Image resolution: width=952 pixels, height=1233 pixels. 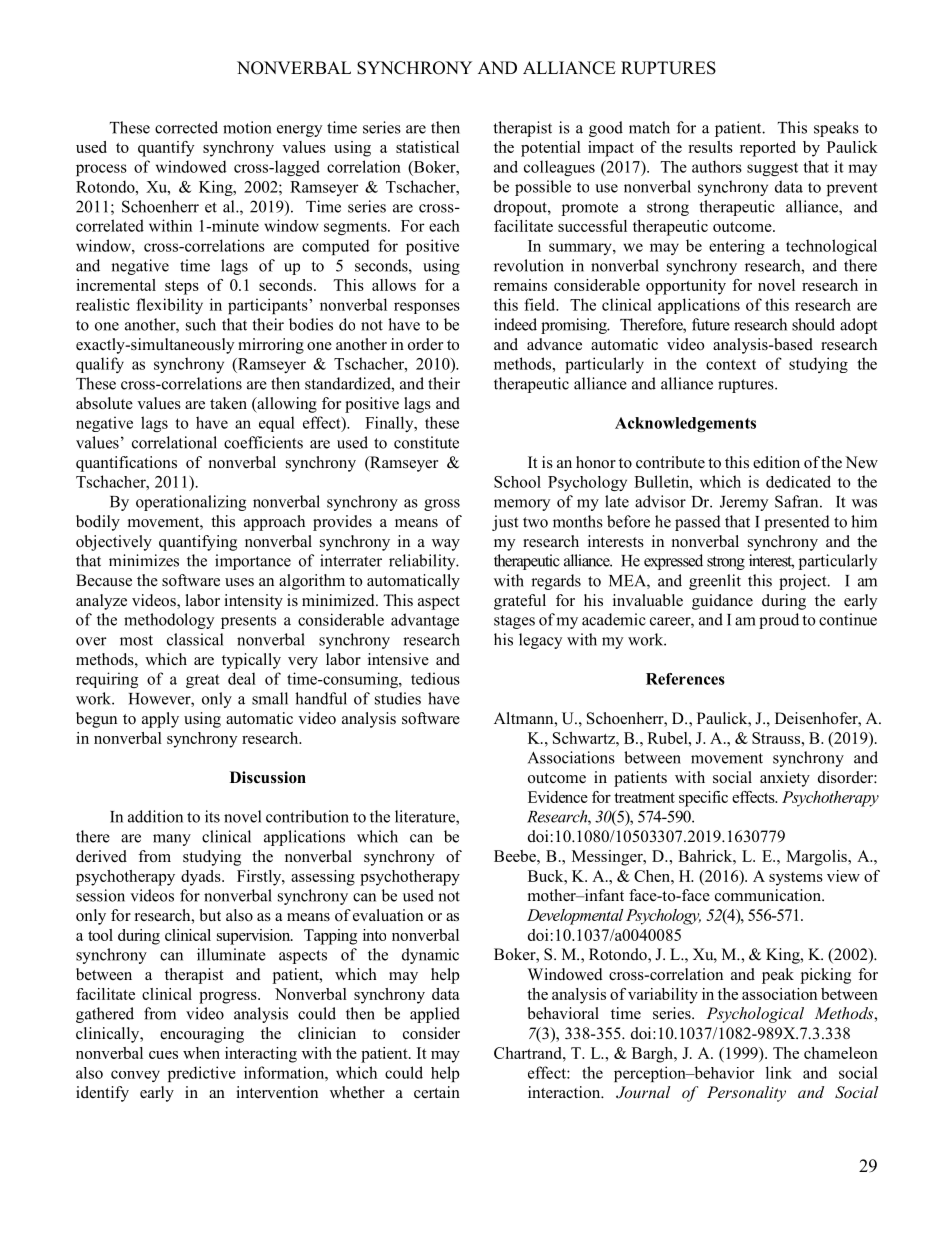 What do you see at coordinates (186, 127) in the page?
I see `corrected` at bounding box center [186, 127].
